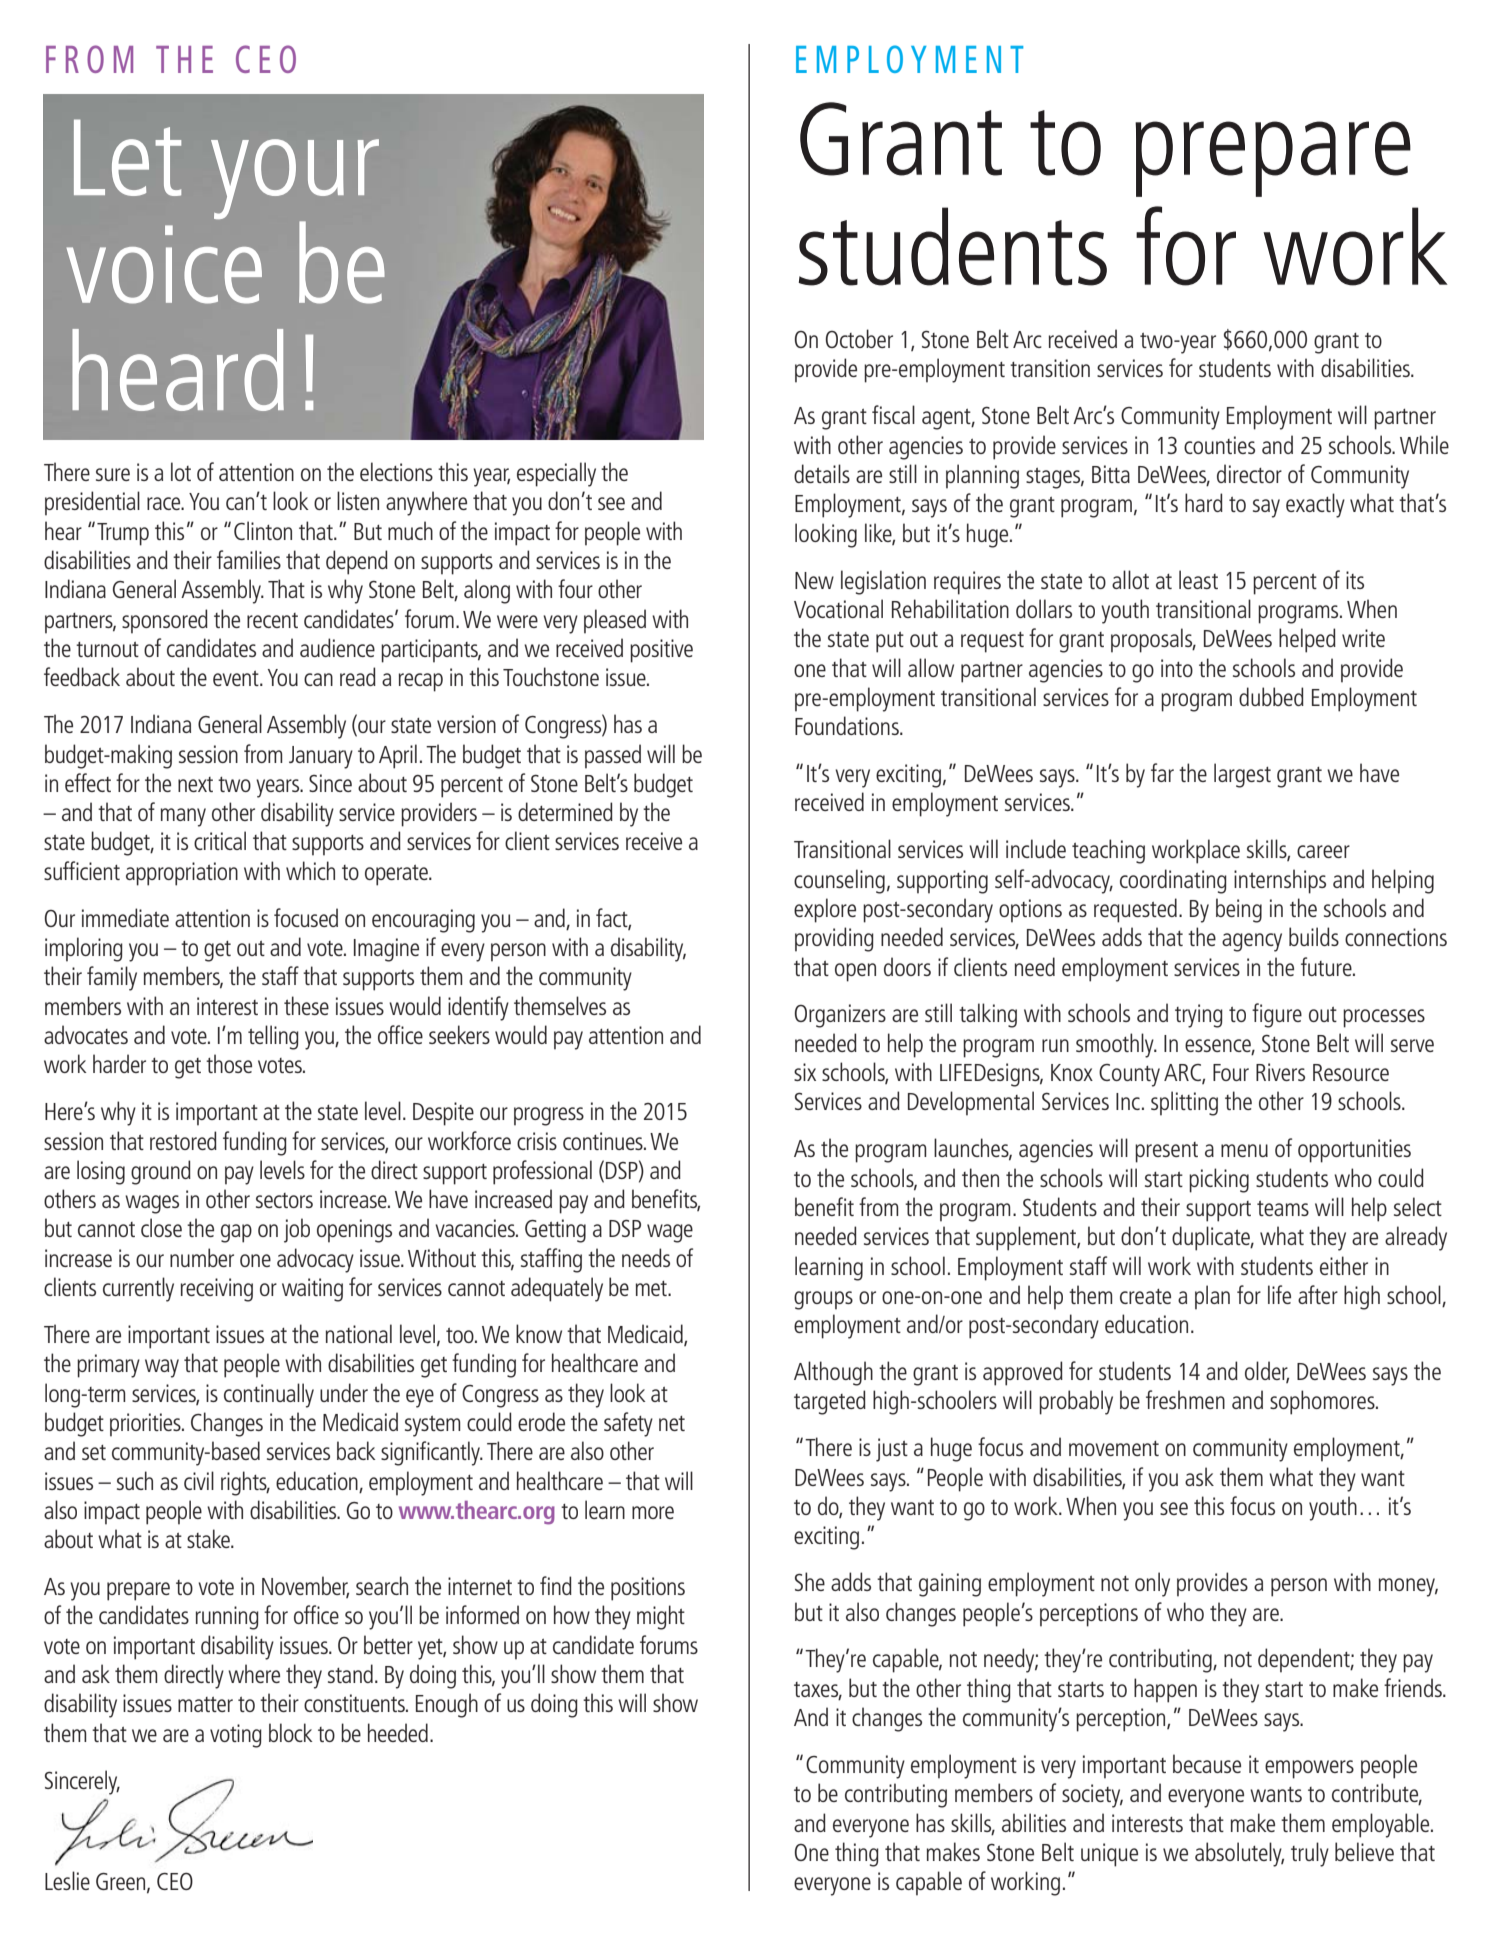  Describe the element at coordinates (859, 338) in the screenshot. I see `October` at that location.
